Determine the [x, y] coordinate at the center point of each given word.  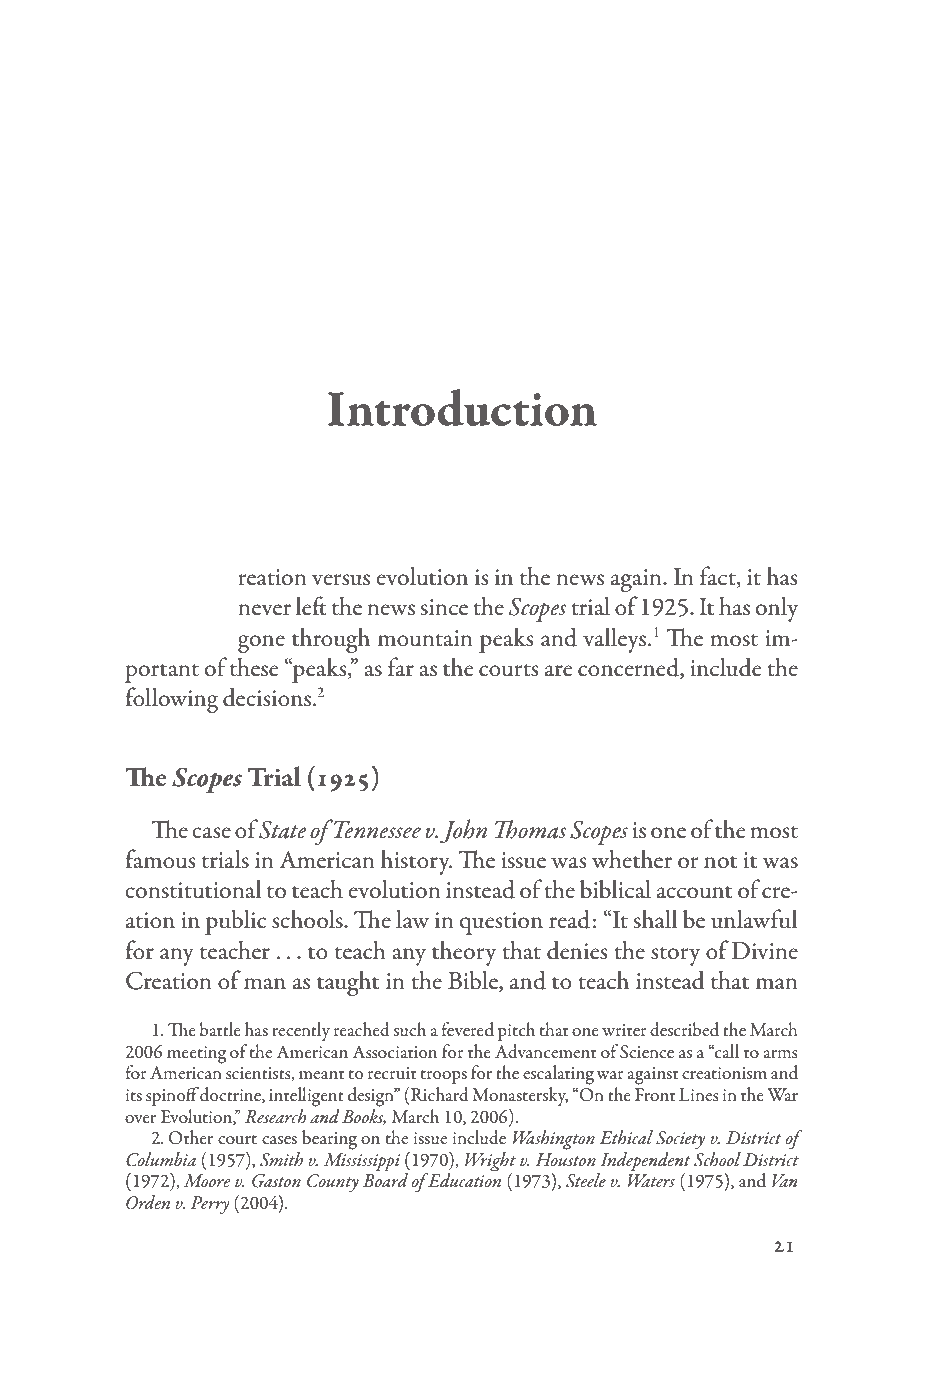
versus [341, 580]
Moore [206, 1181]
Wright [490, 1163]
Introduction [462, 408]
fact [719, 577]
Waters [651, 1181]
